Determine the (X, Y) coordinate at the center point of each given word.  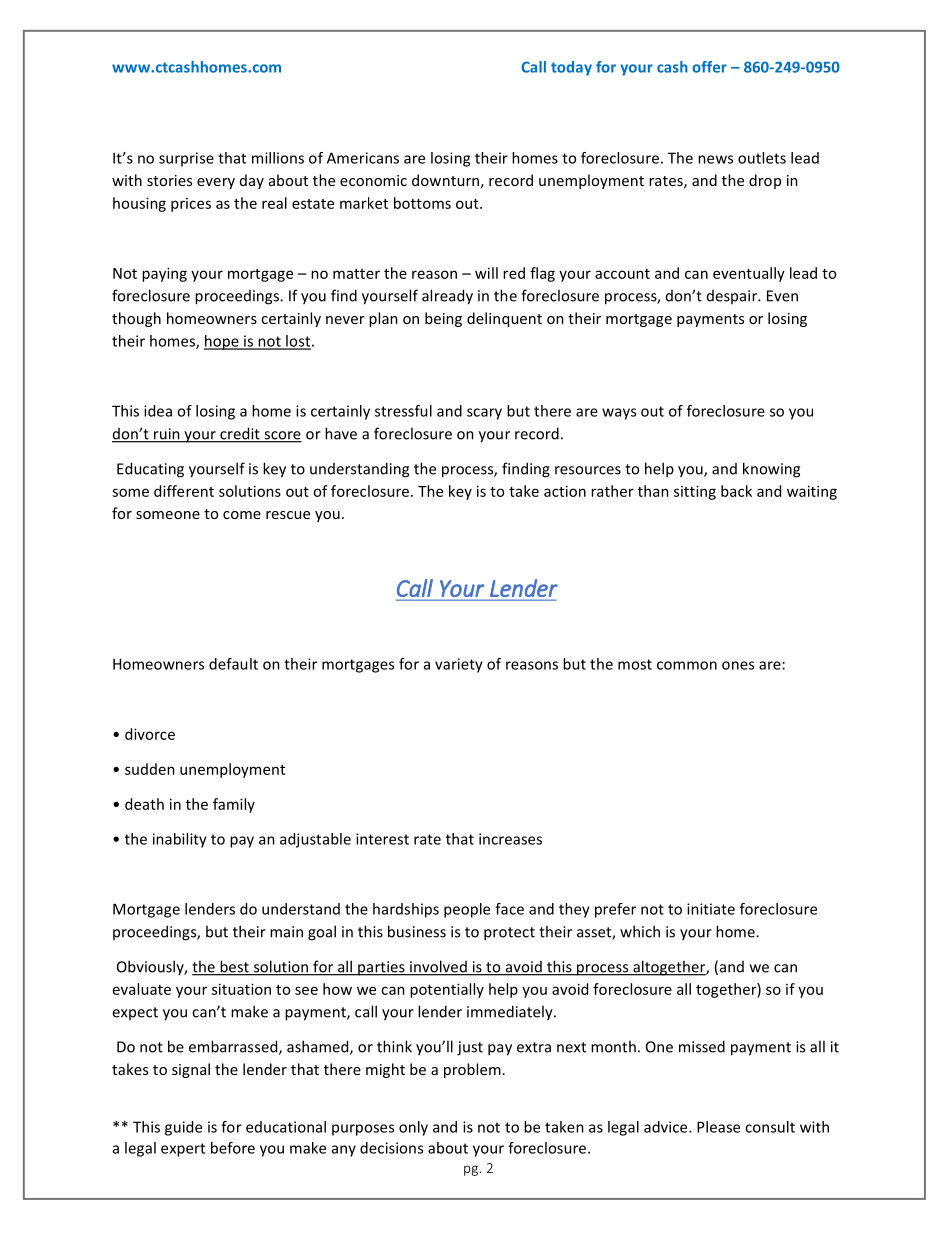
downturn (445, 180)
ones (738, 665)
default (233, 664)
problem (472, 1070)
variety (459, 665)
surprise (186, 159)
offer (709, 67)
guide (183, 1128)
